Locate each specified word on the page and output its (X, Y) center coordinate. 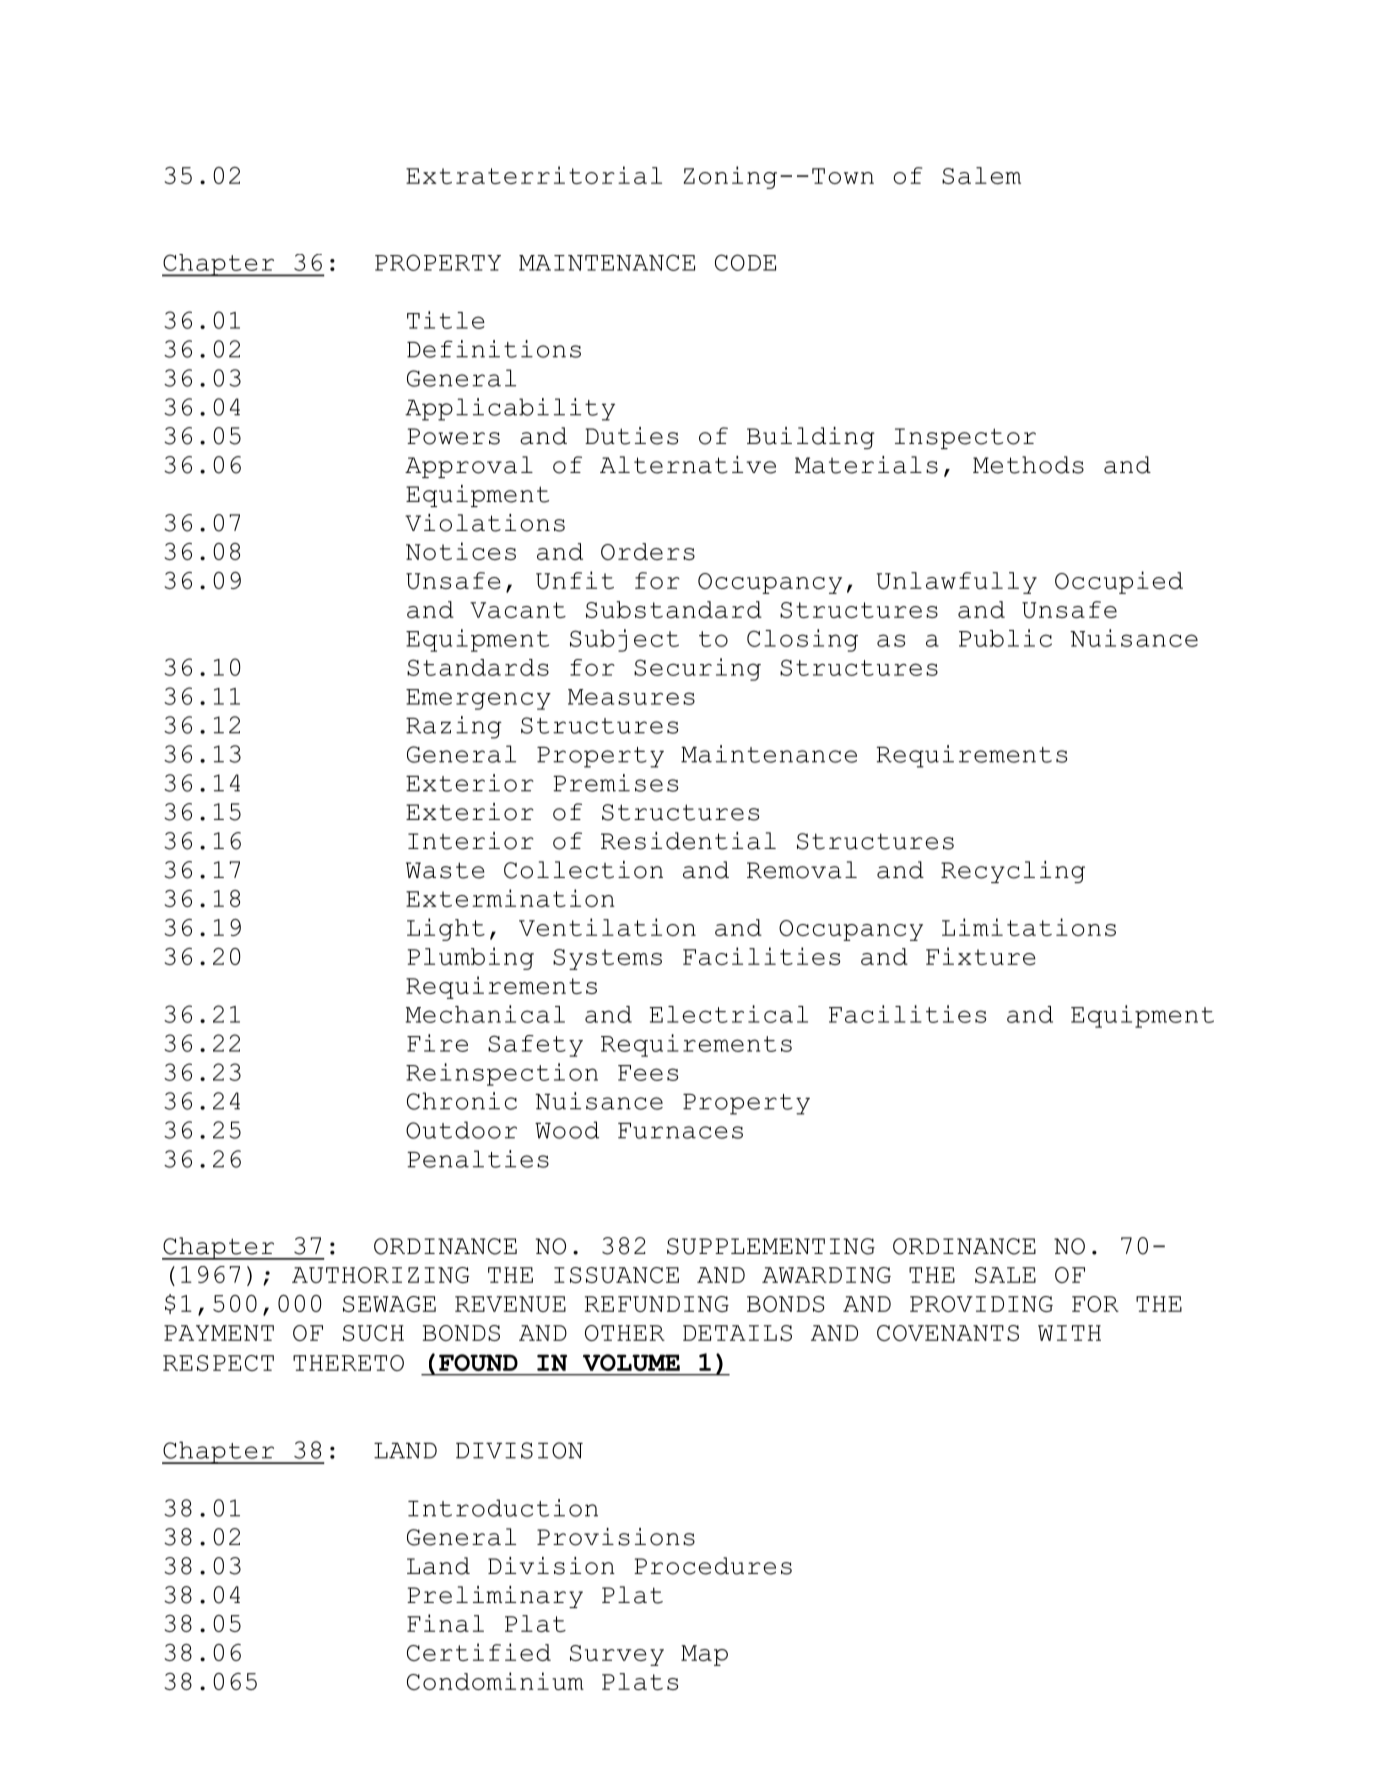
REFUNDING (657, 1304)
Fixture (981, 956)
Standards (478, 667)
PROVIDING (981, 1304)
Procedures (713, 1566)
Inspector (965, 438)
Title (446, 320)
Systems (607, 959)
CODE (745, 262)
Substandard (674, 609)
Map (704, 1655)
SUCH (373, 1333)
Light (446, 929)
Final (445, 1623)
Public (1005, 638)
